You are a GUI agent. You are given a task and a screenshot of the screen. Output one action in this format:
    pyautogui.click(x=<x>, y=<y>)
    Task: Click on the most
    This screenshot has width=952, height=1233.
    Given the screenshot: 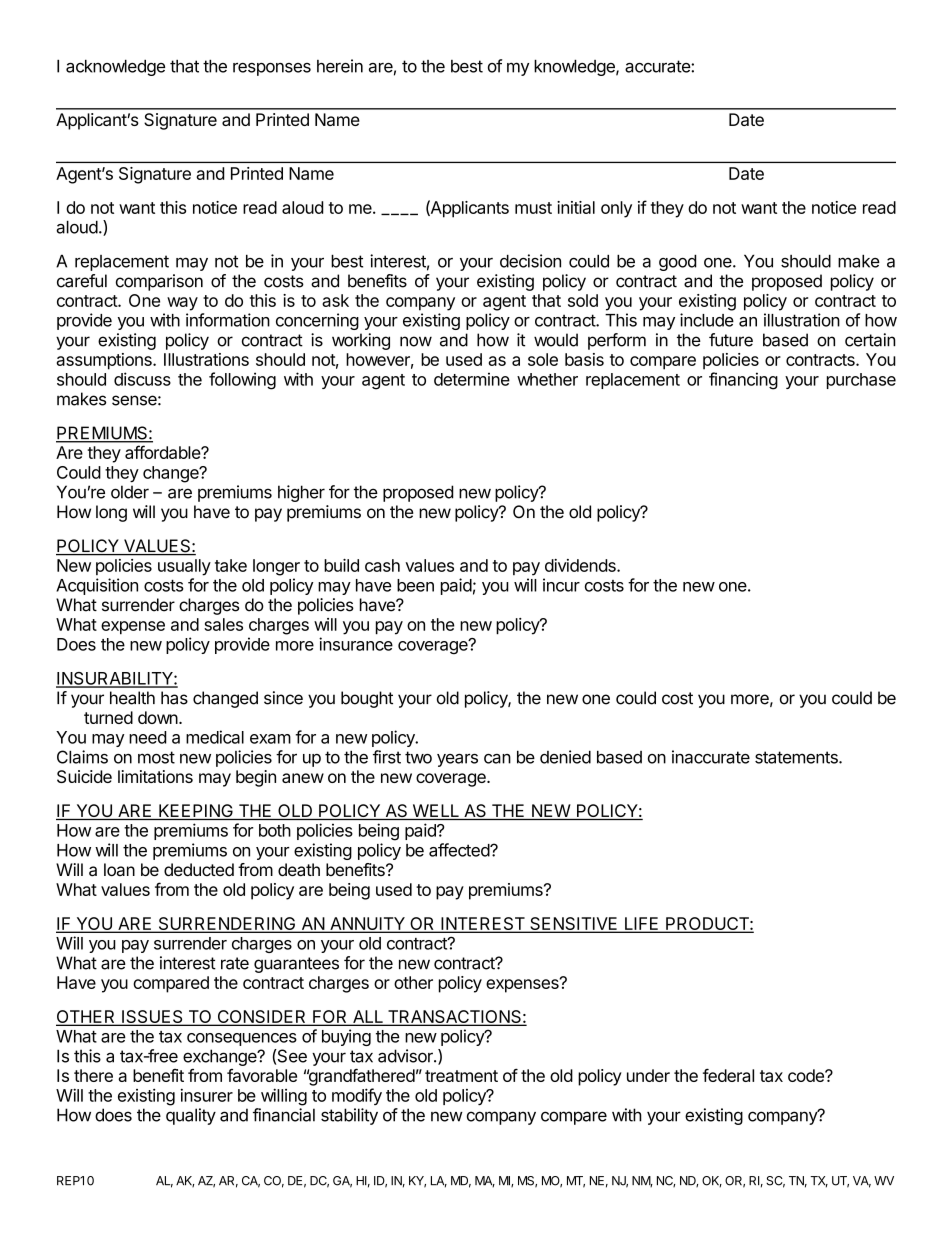 What is the action you would take?
    pyautogui.click(x=156, y=757)
